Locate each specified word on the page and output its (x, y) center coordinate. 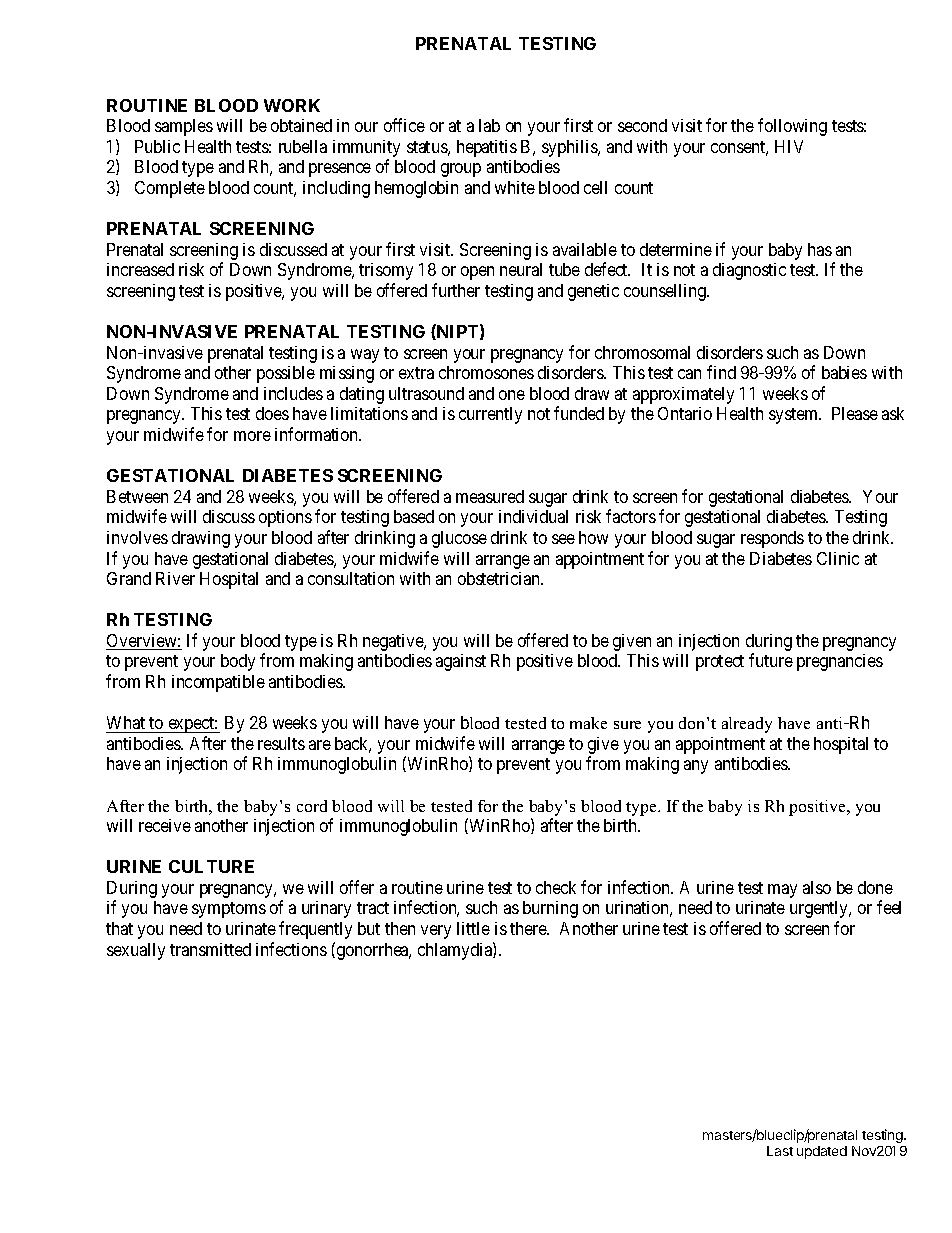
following (792, 127)
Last (780, 1151)
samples (184, 127)
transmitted (210, 949)
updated (822, 1152)
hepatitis (487, 148)
